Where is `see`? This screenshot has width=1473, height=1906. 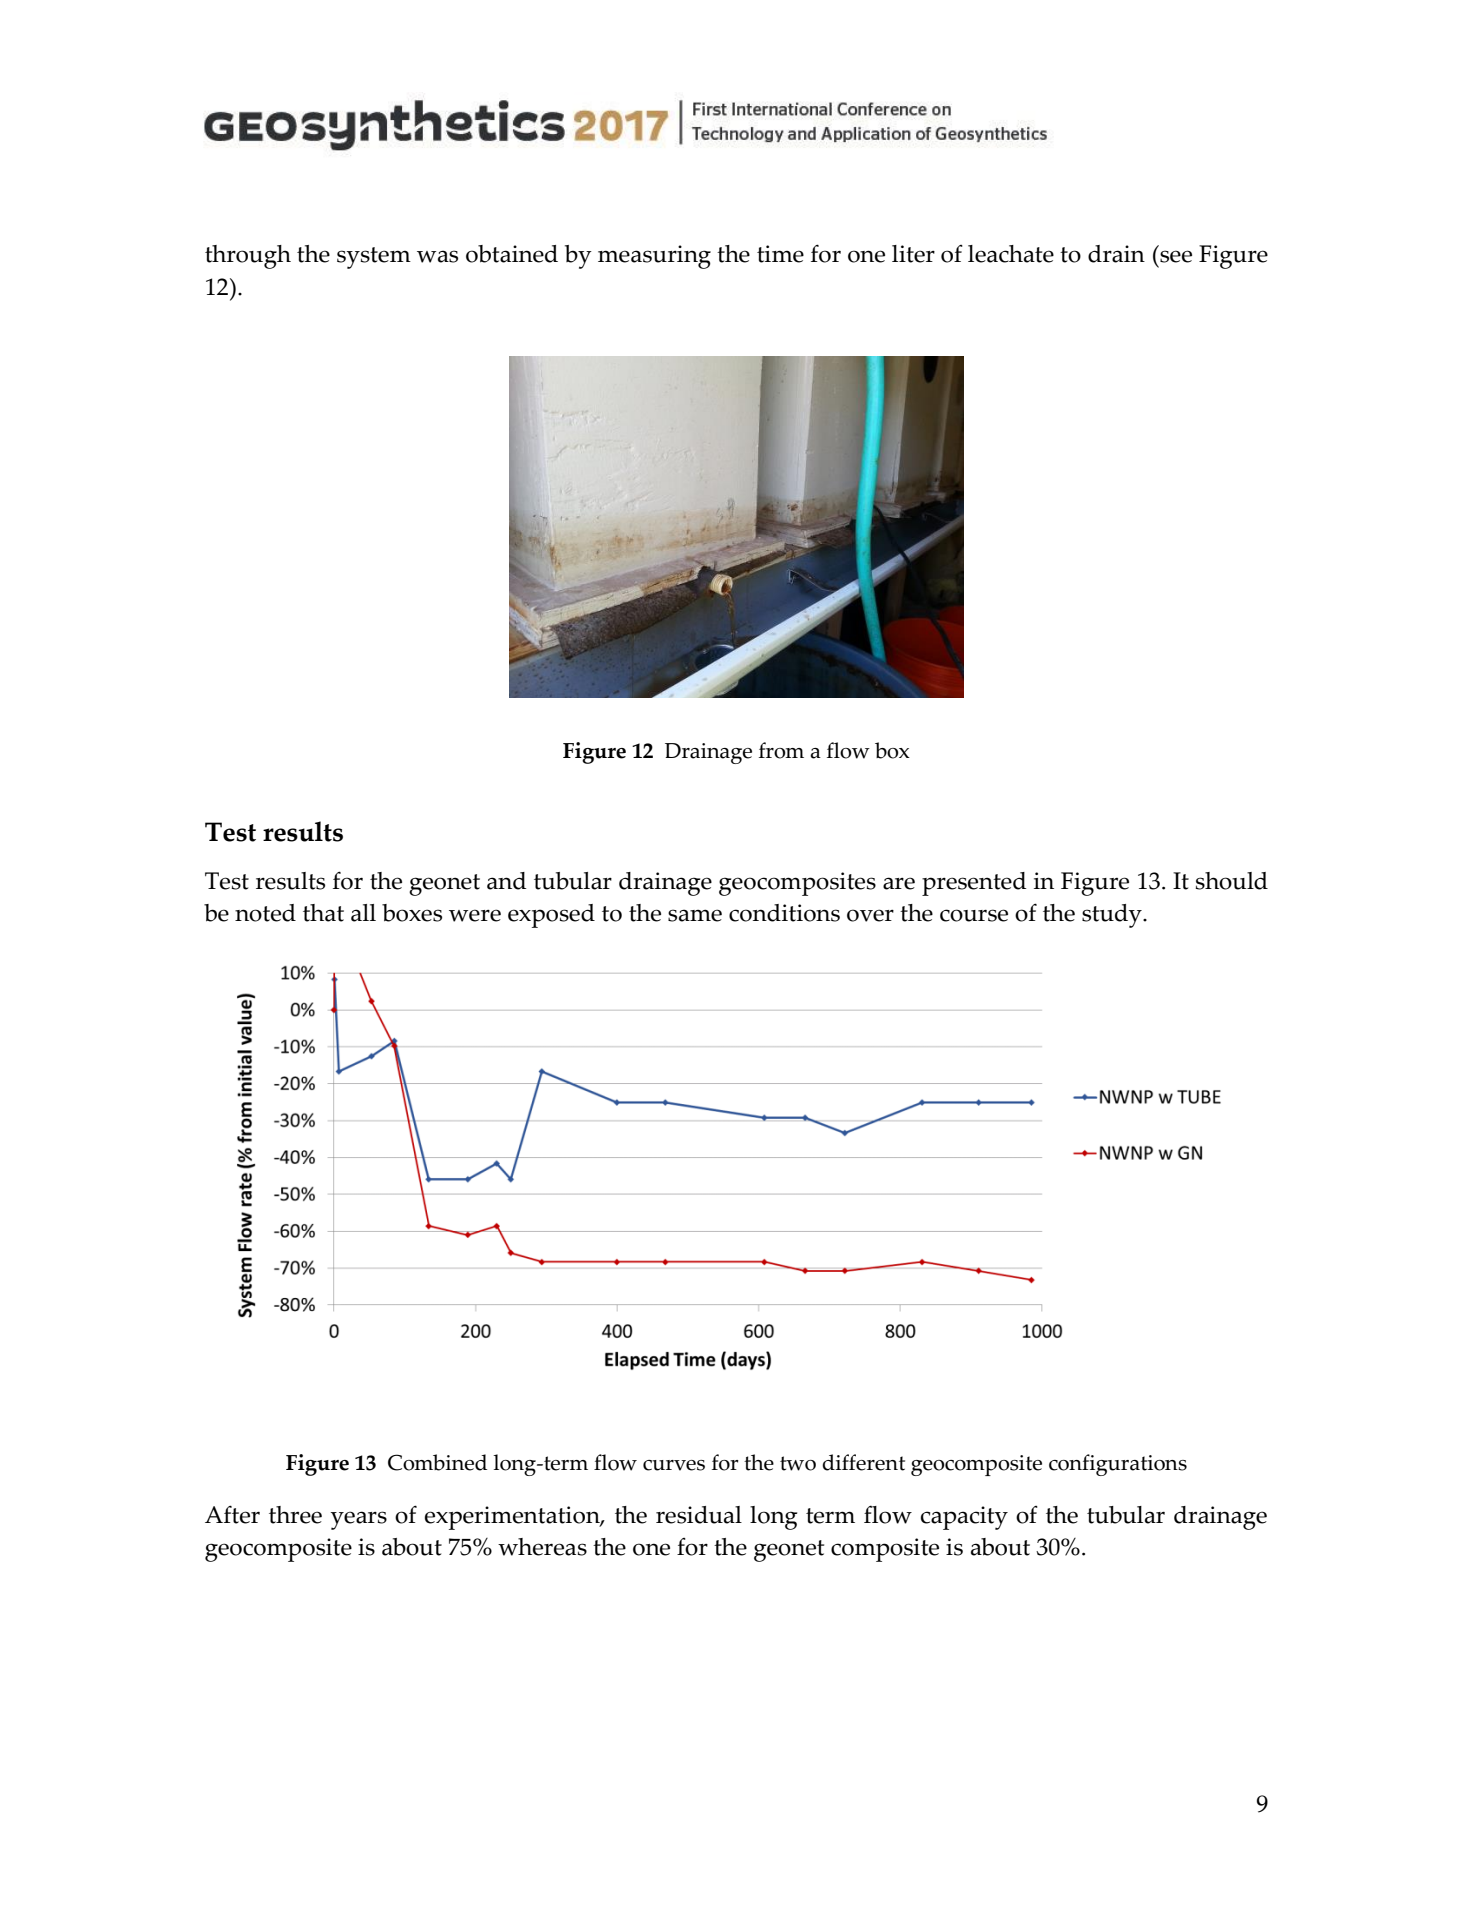 see is located at coordinates (1176, 256).
